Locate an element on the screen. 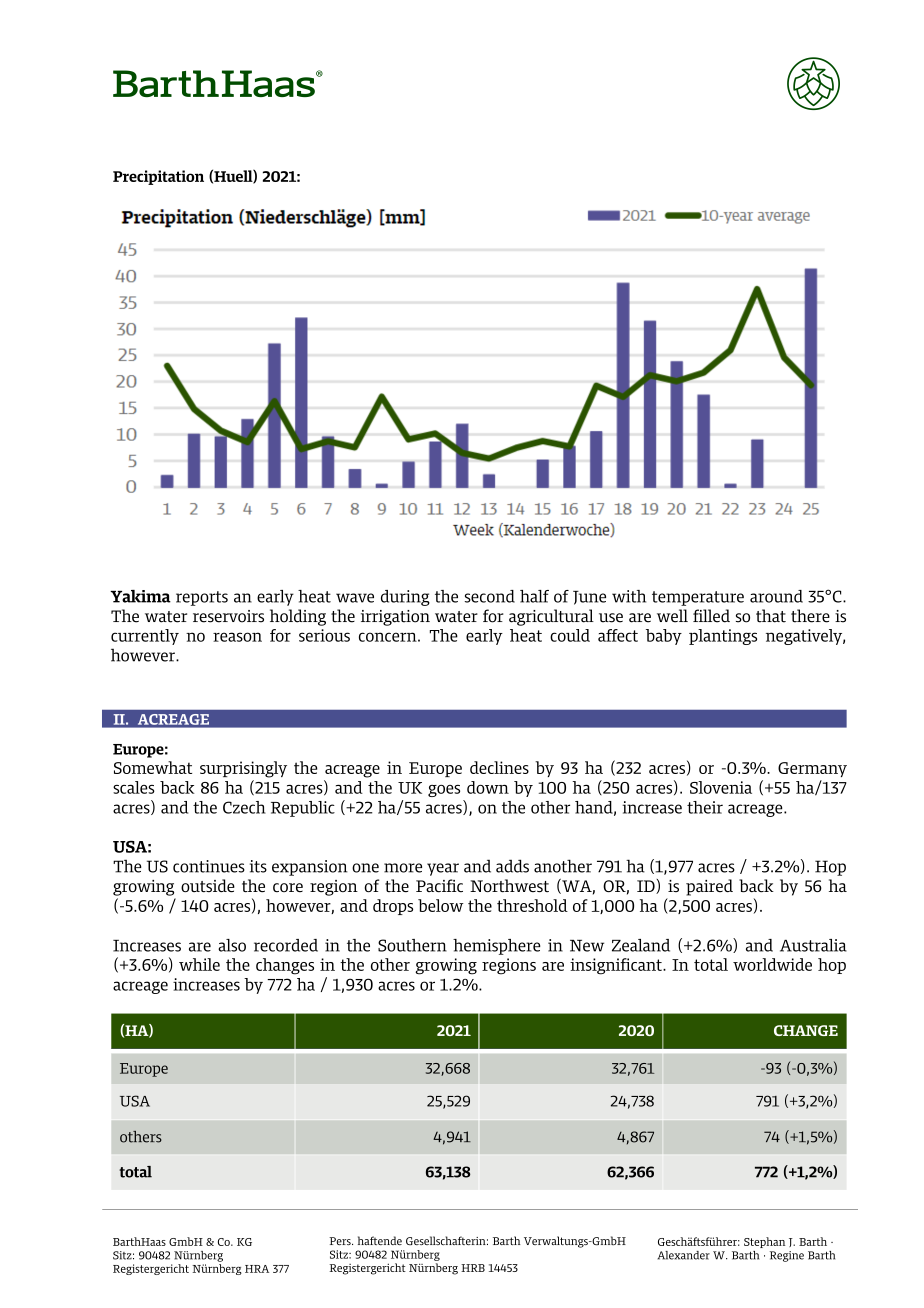 The image size is (924, 1308). temperature is located at coordinates (698, 598).
